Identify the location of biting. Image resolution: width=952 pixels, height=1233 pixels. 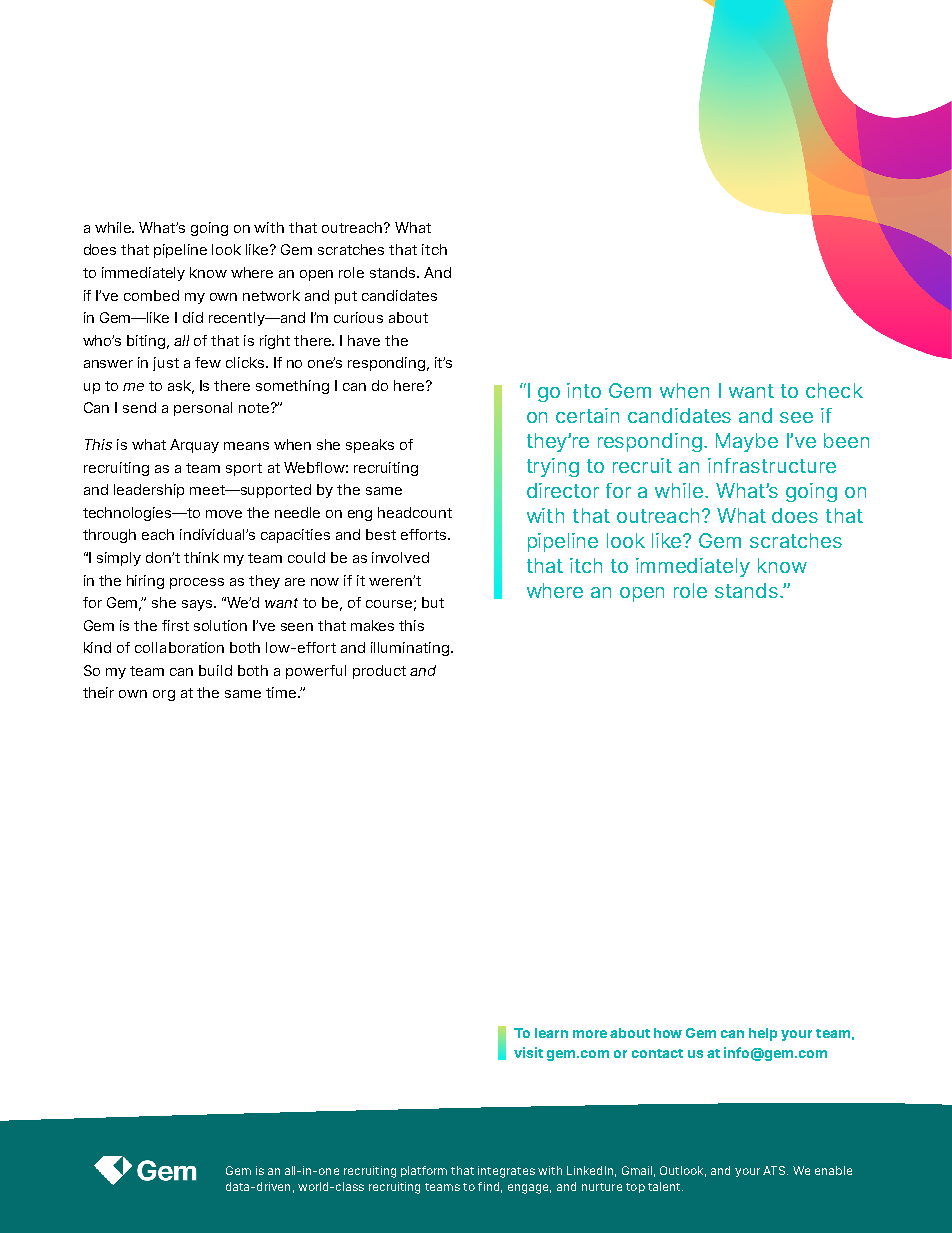
(146, 342).
